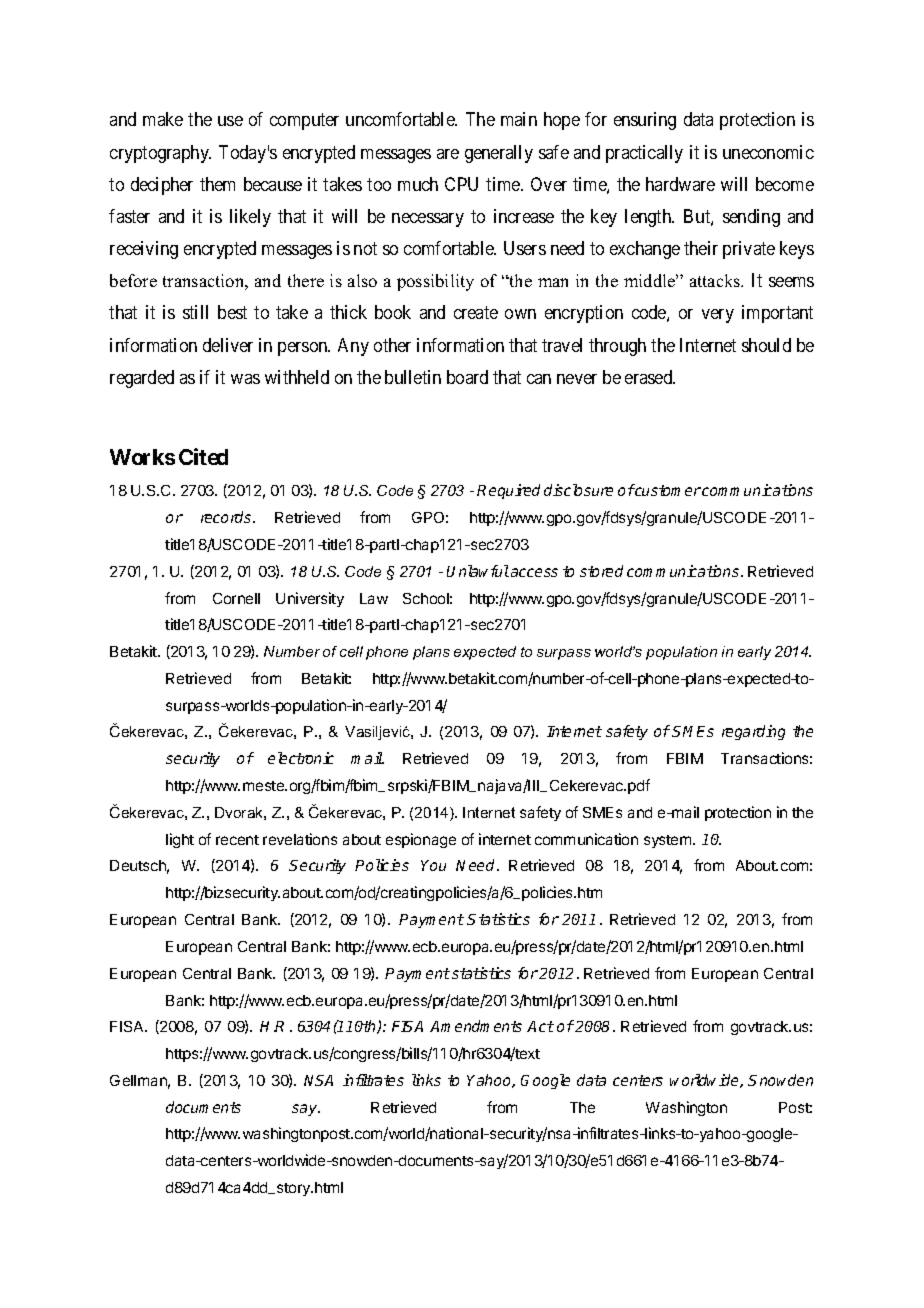 Image resolution: width=924 pixels, height=1308 pixels. What do you see at coordinates (476, 313) in the image?
I see `create` at bounding box center [476, 313].
